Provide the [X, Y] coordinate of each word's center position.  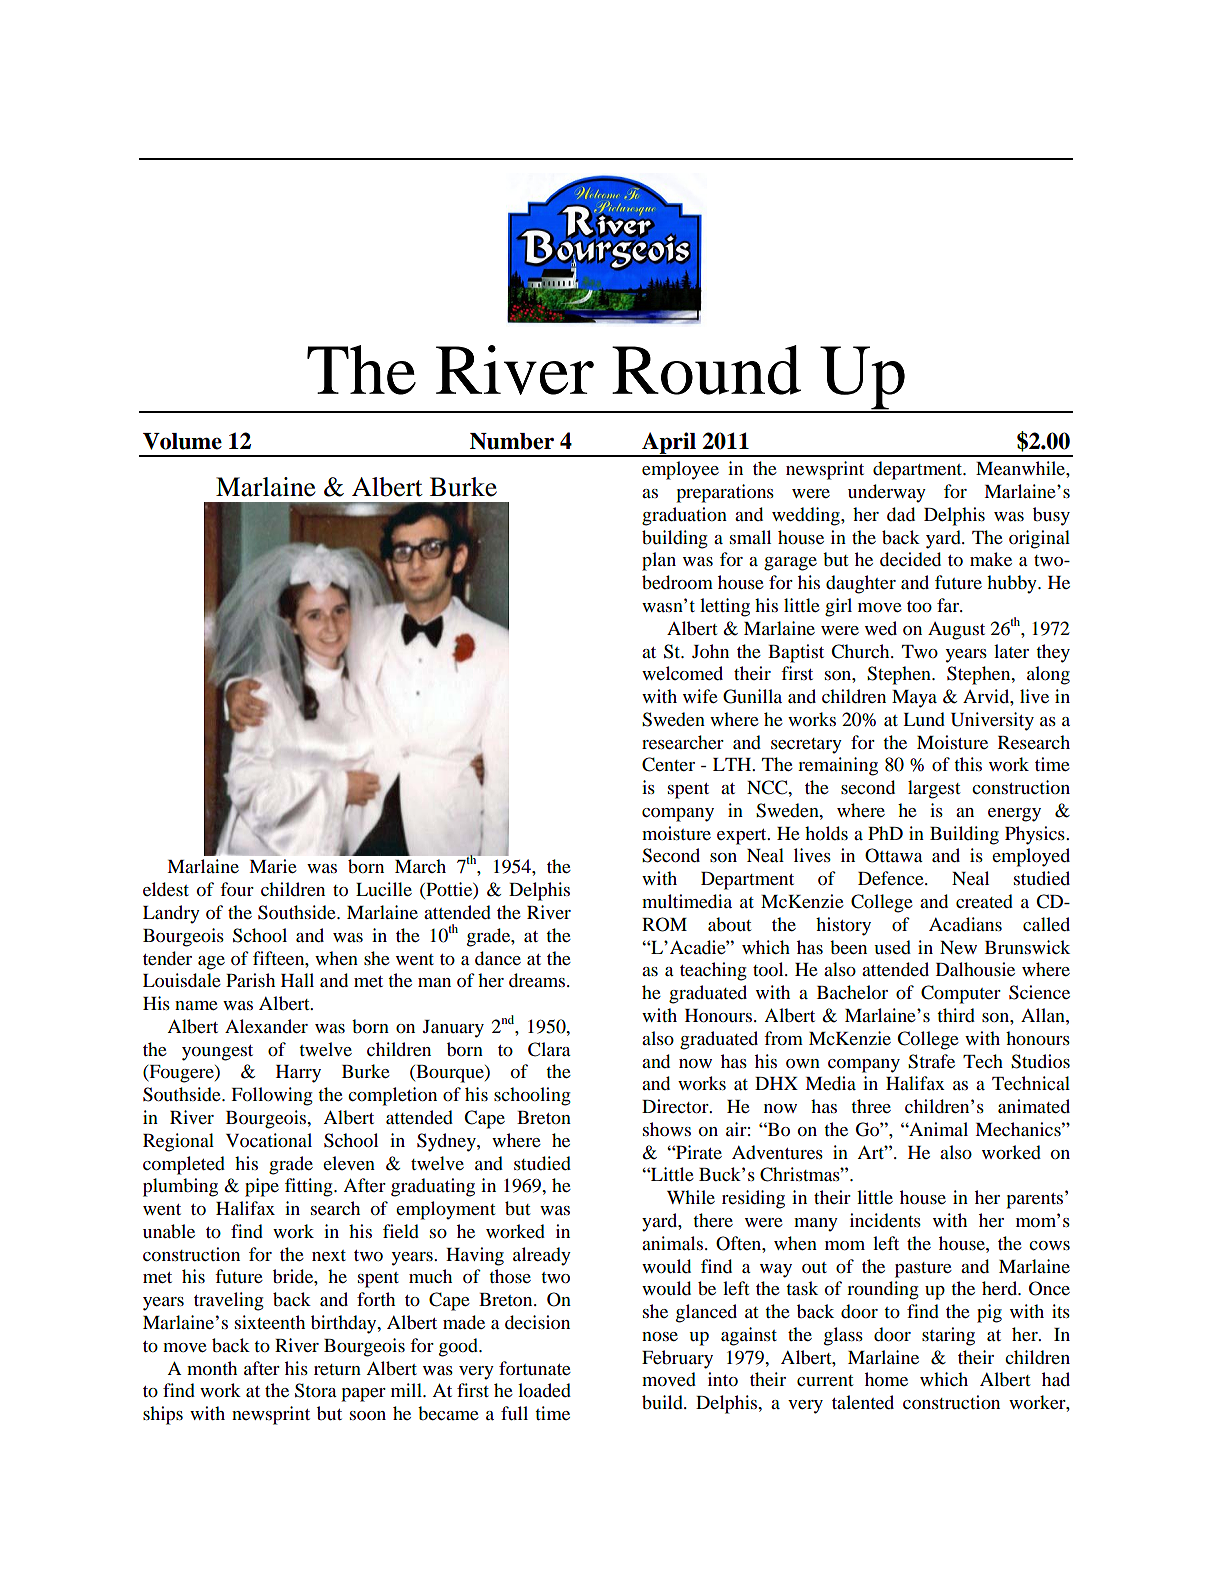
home [886, 1379]
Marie [273, 866]
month [212, 1368]
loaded [544, 1390]
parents [1036, 1200]
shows [667, 1129]
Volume [182, 441]
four [237, 889]
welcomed [682, 673]
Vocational [269, 1140]
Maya [914, 699]
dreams [538, 980]
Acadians [965, 924]
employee [680, 470]
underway [887, 493]
